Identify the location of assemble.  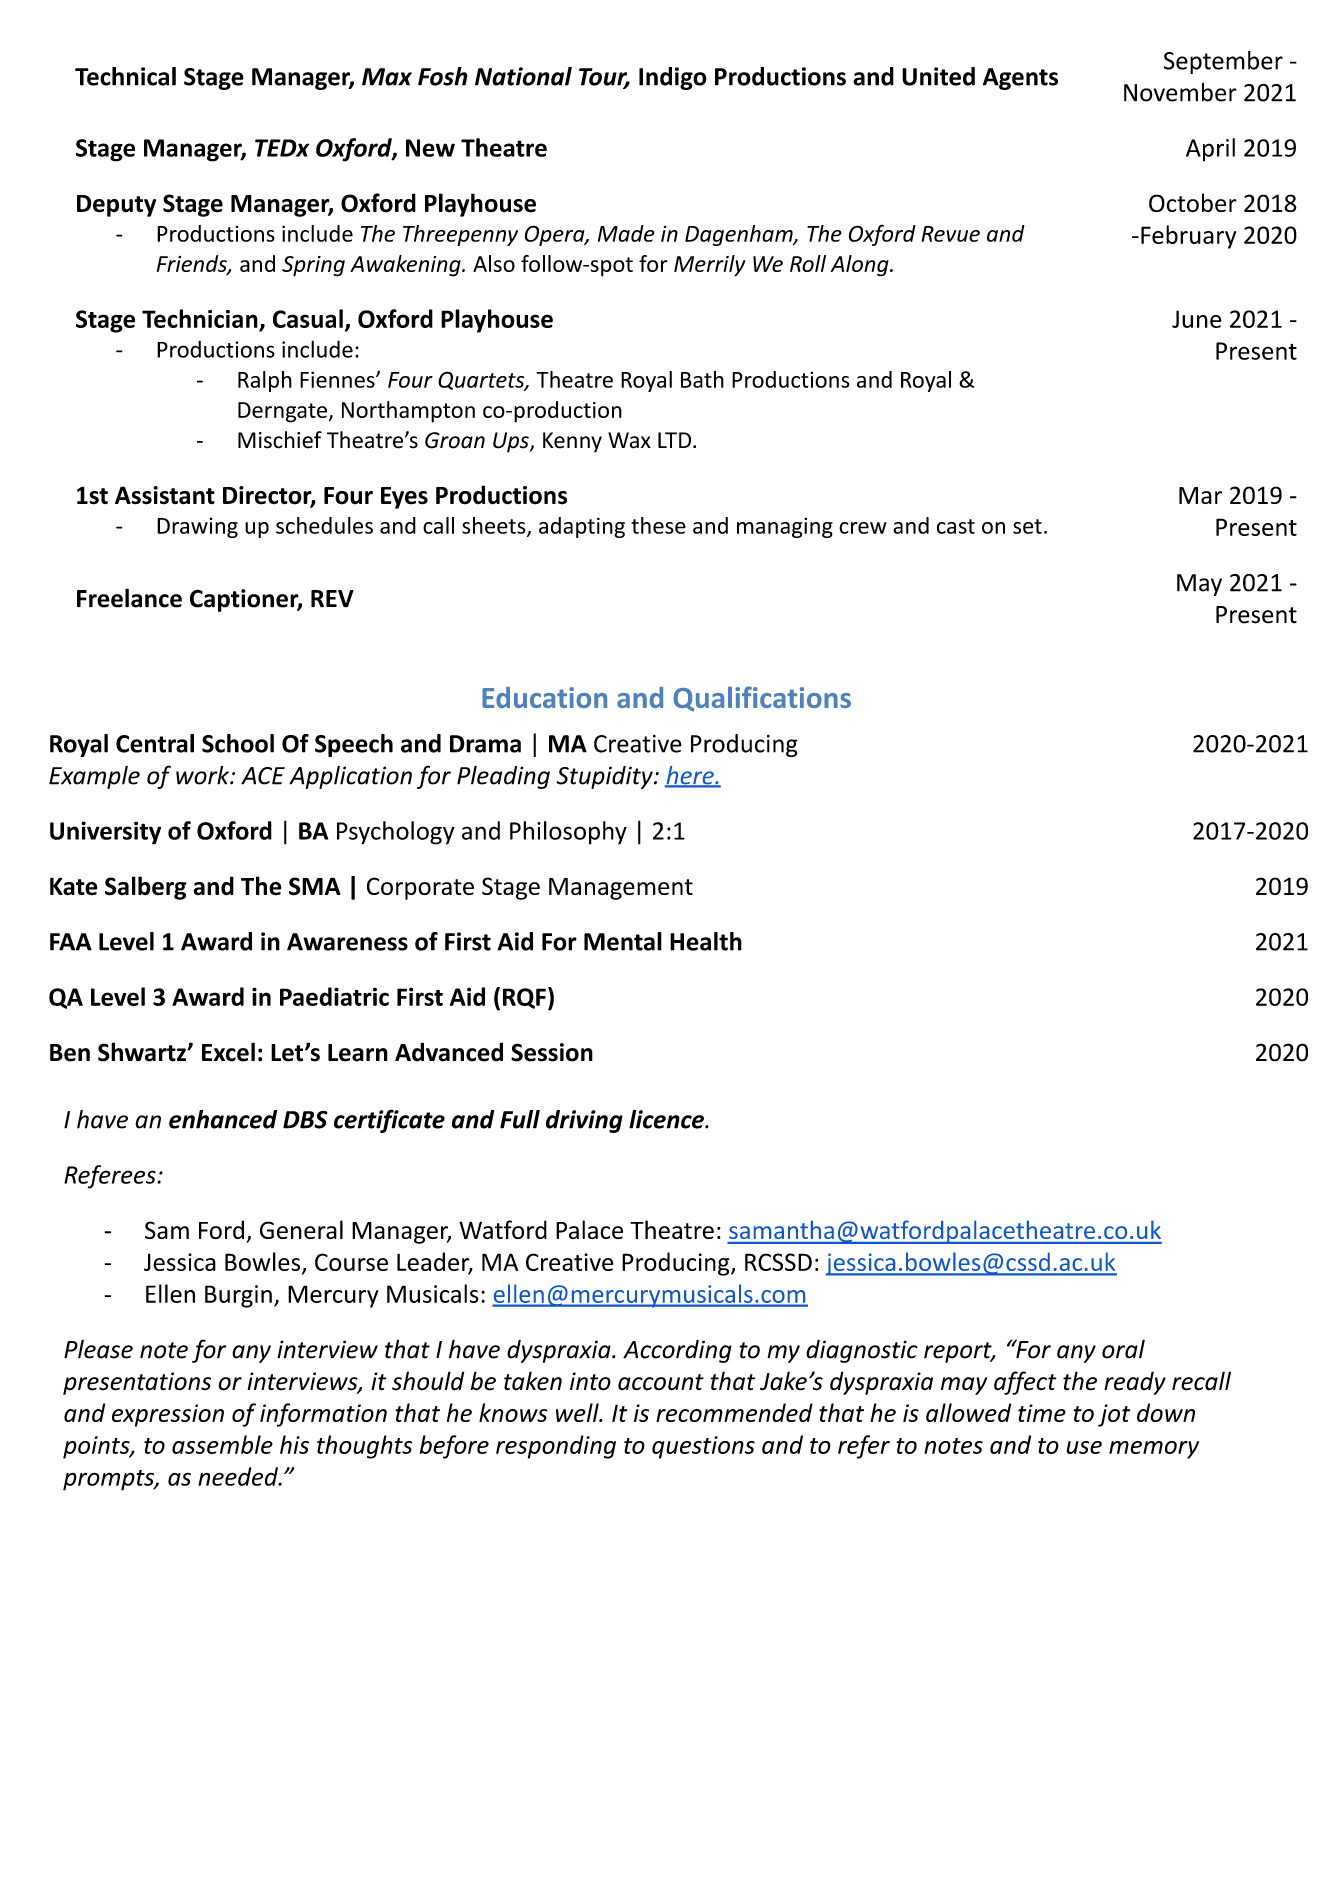
(222, 1444).
